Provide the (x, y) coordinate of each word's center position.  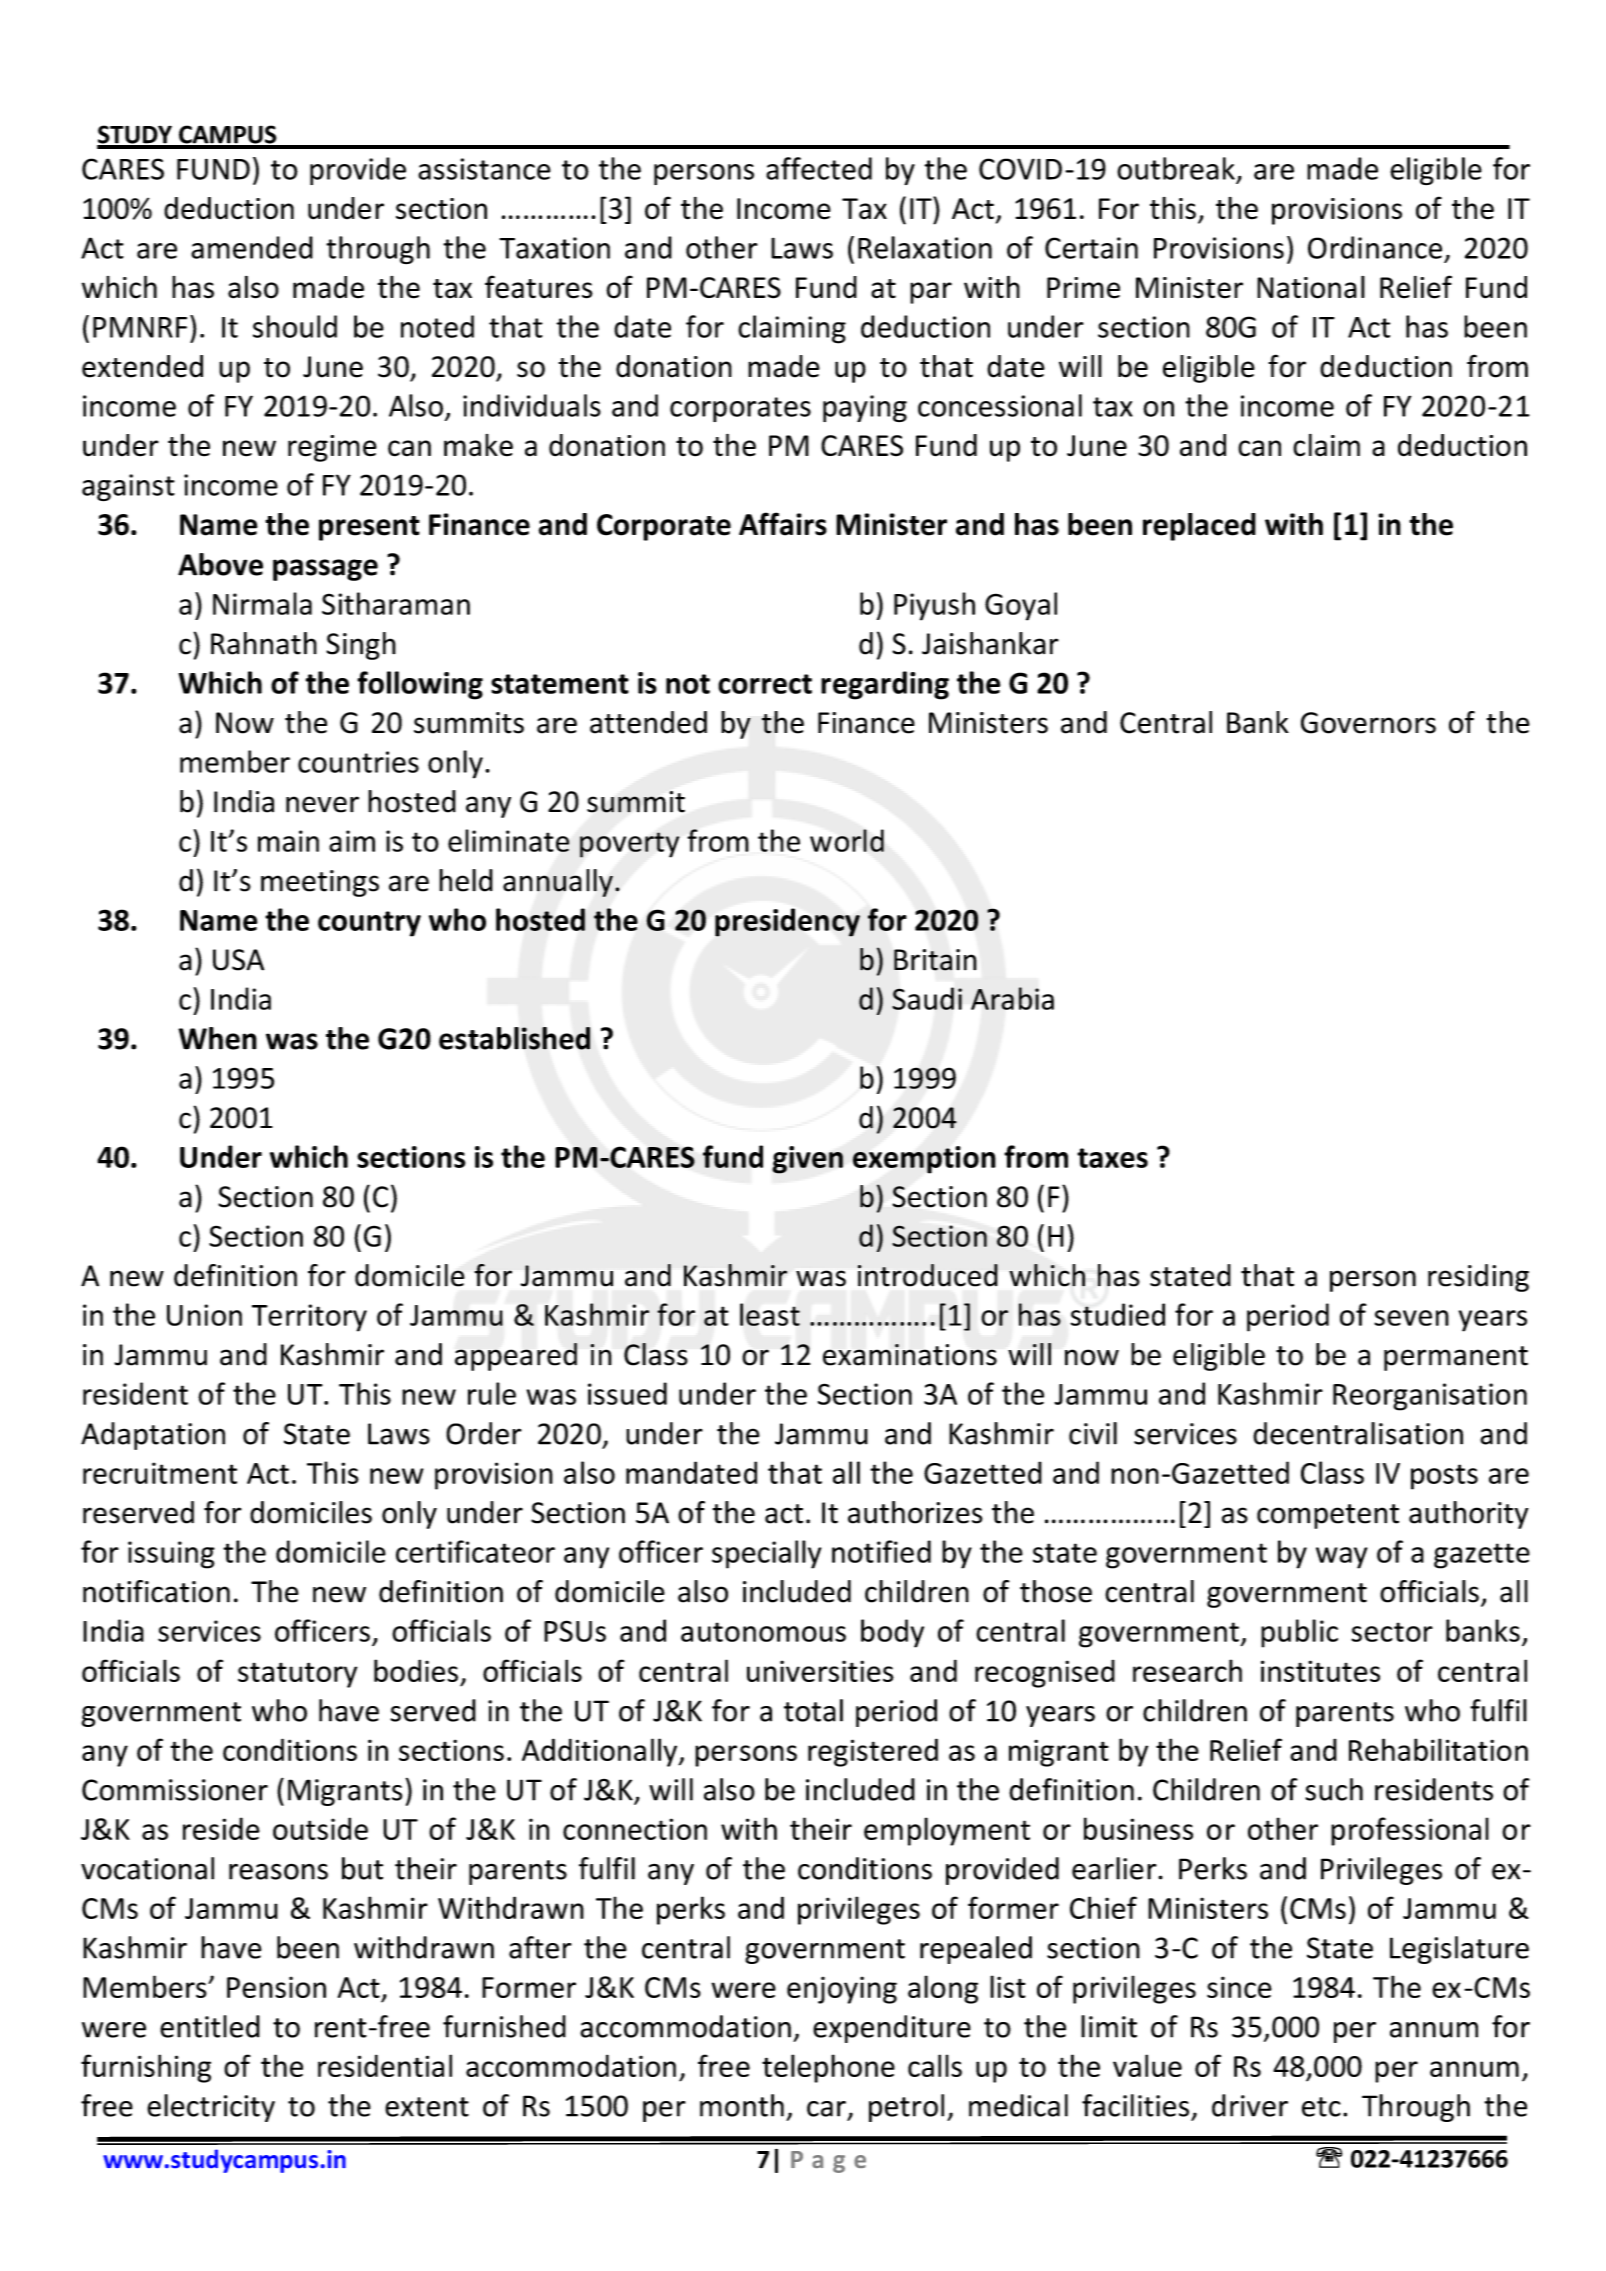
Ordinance (1375, 247)
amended (252, 247)
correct (765, 684)
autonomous (763, 1632)
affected (819, 168)
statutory (297, 1675)
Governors (1368, 723)
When (217, 1038)
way (1341, 1558)
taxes (1112, 1158)
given (807, 1160)
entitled (210, 2026)
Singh (361, 646)
